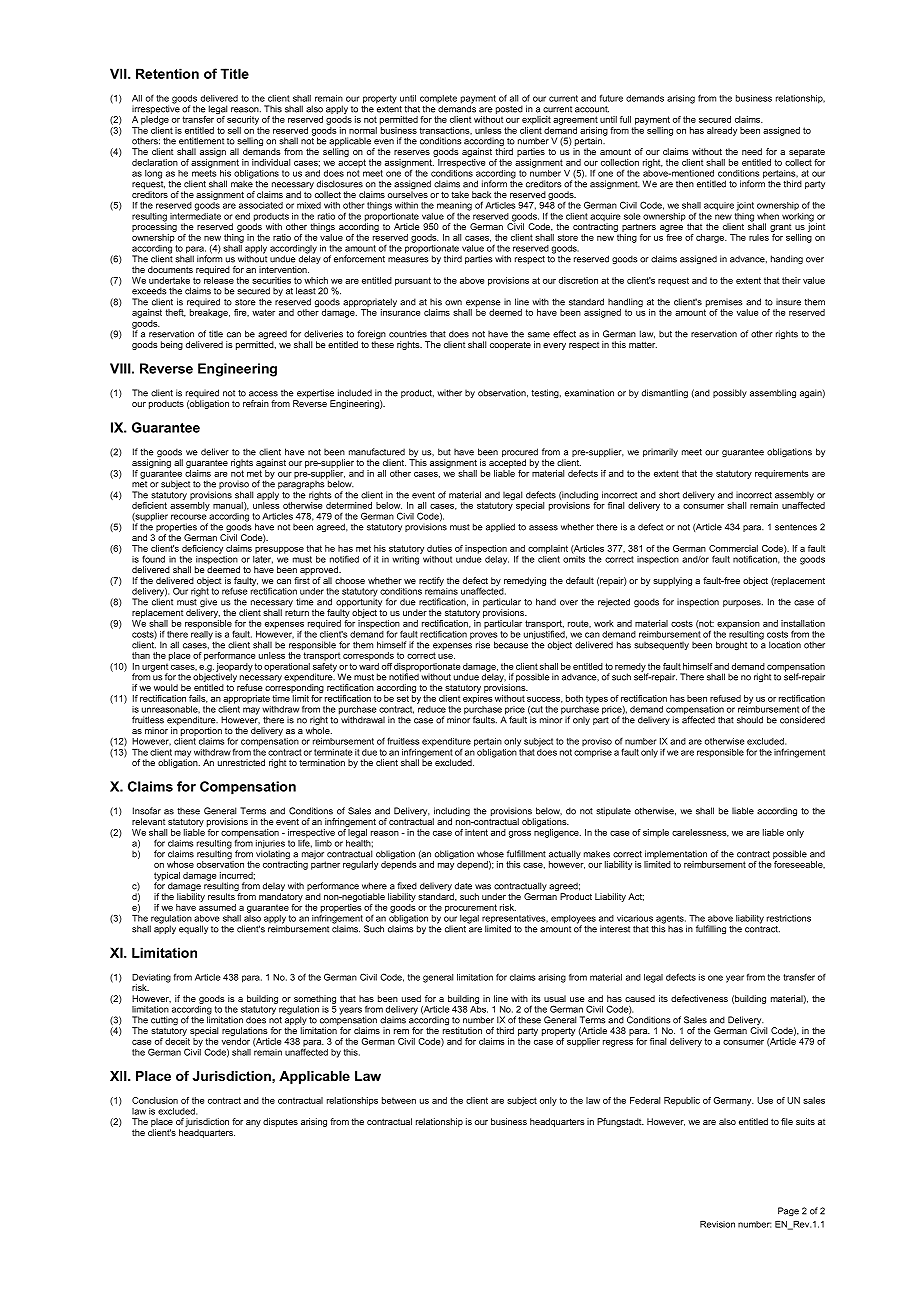 This screenshot has height=1308, width=924. I want to click on brought, so click(731, 645).
